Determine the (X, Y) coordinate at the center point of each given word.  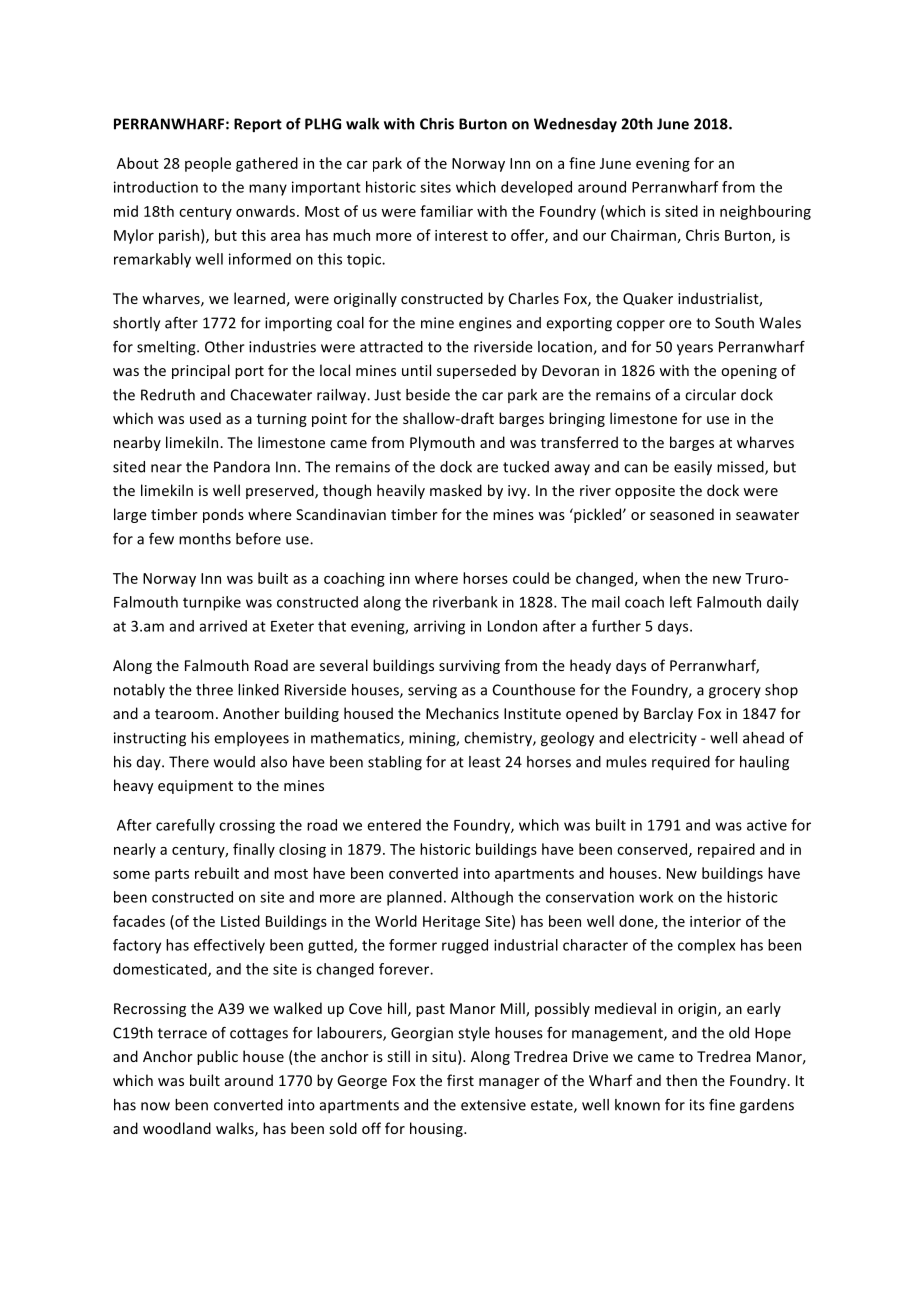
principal (201, 371)
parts (172, 875)
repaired (726, 850)
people (208, 164)
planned (414, 898)
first (460, 1080)
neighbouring (765, 212)
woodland (177, 1128)
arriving (439, 627)
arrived (223, 626)
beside (428, 395)
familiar (446, 211)
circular (710, 395)
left (681, 602)
